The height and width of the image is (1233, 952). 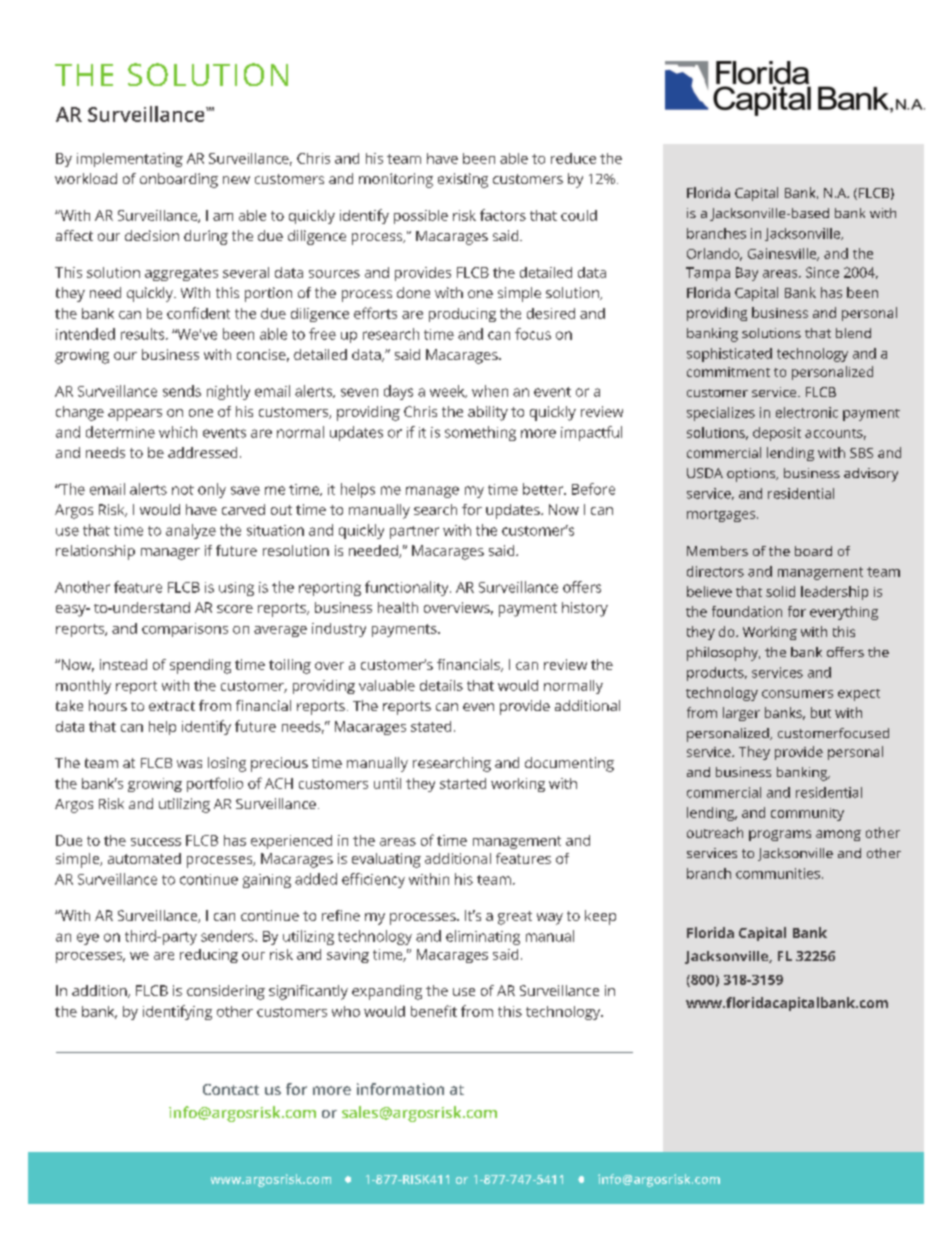 What do you see at coordinates (463, 180) in the image?
I see `existing` at bounding box center [463, 180].
